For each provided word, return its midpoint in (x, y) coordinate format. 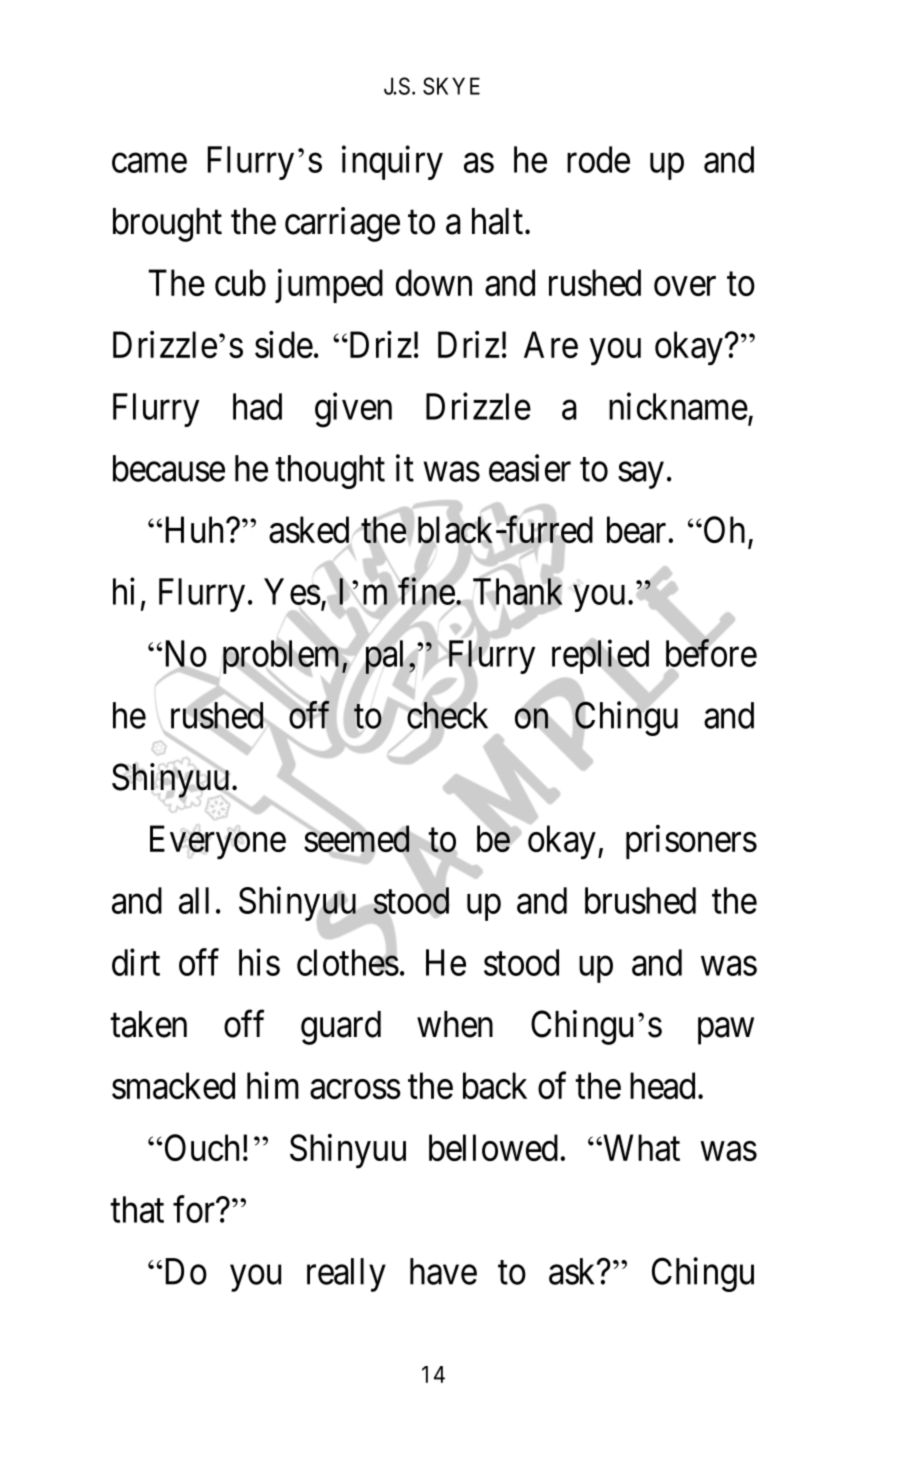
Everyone (218, 843)
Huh (194, 529)
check (446, 716)
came (149, 163)
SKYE (451, 86)
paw (726, 1031)
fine (426, 591)
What (640, 1147)
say (641, 475)
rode (598, 159)
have (443, 1271)
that (137, 1209)
